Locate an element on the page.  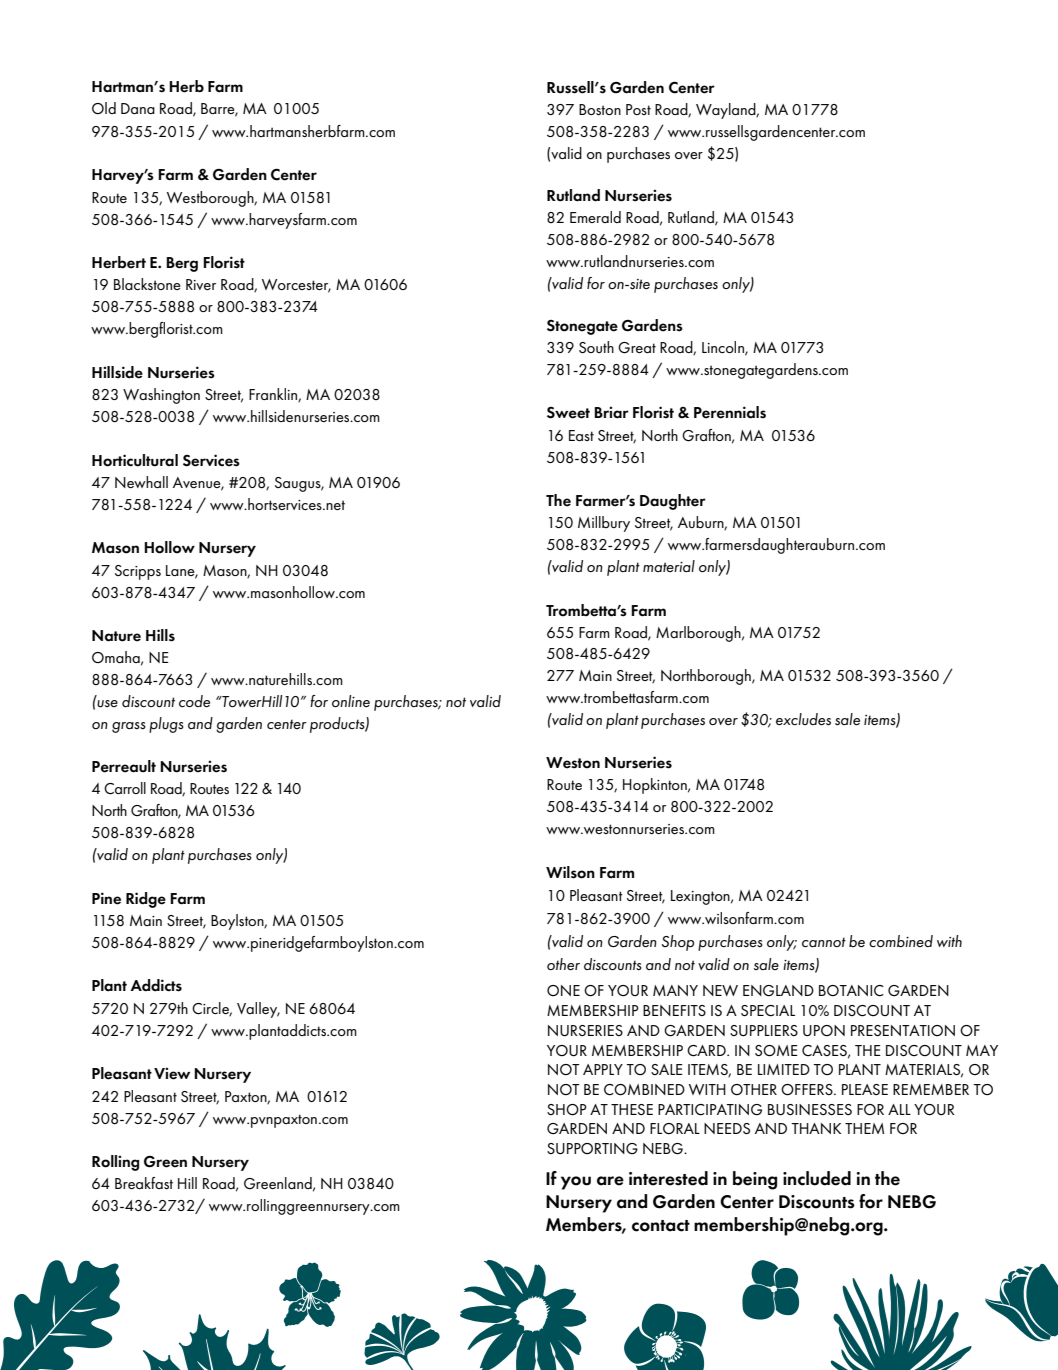
cannot is located at coordinates (824, 942).
